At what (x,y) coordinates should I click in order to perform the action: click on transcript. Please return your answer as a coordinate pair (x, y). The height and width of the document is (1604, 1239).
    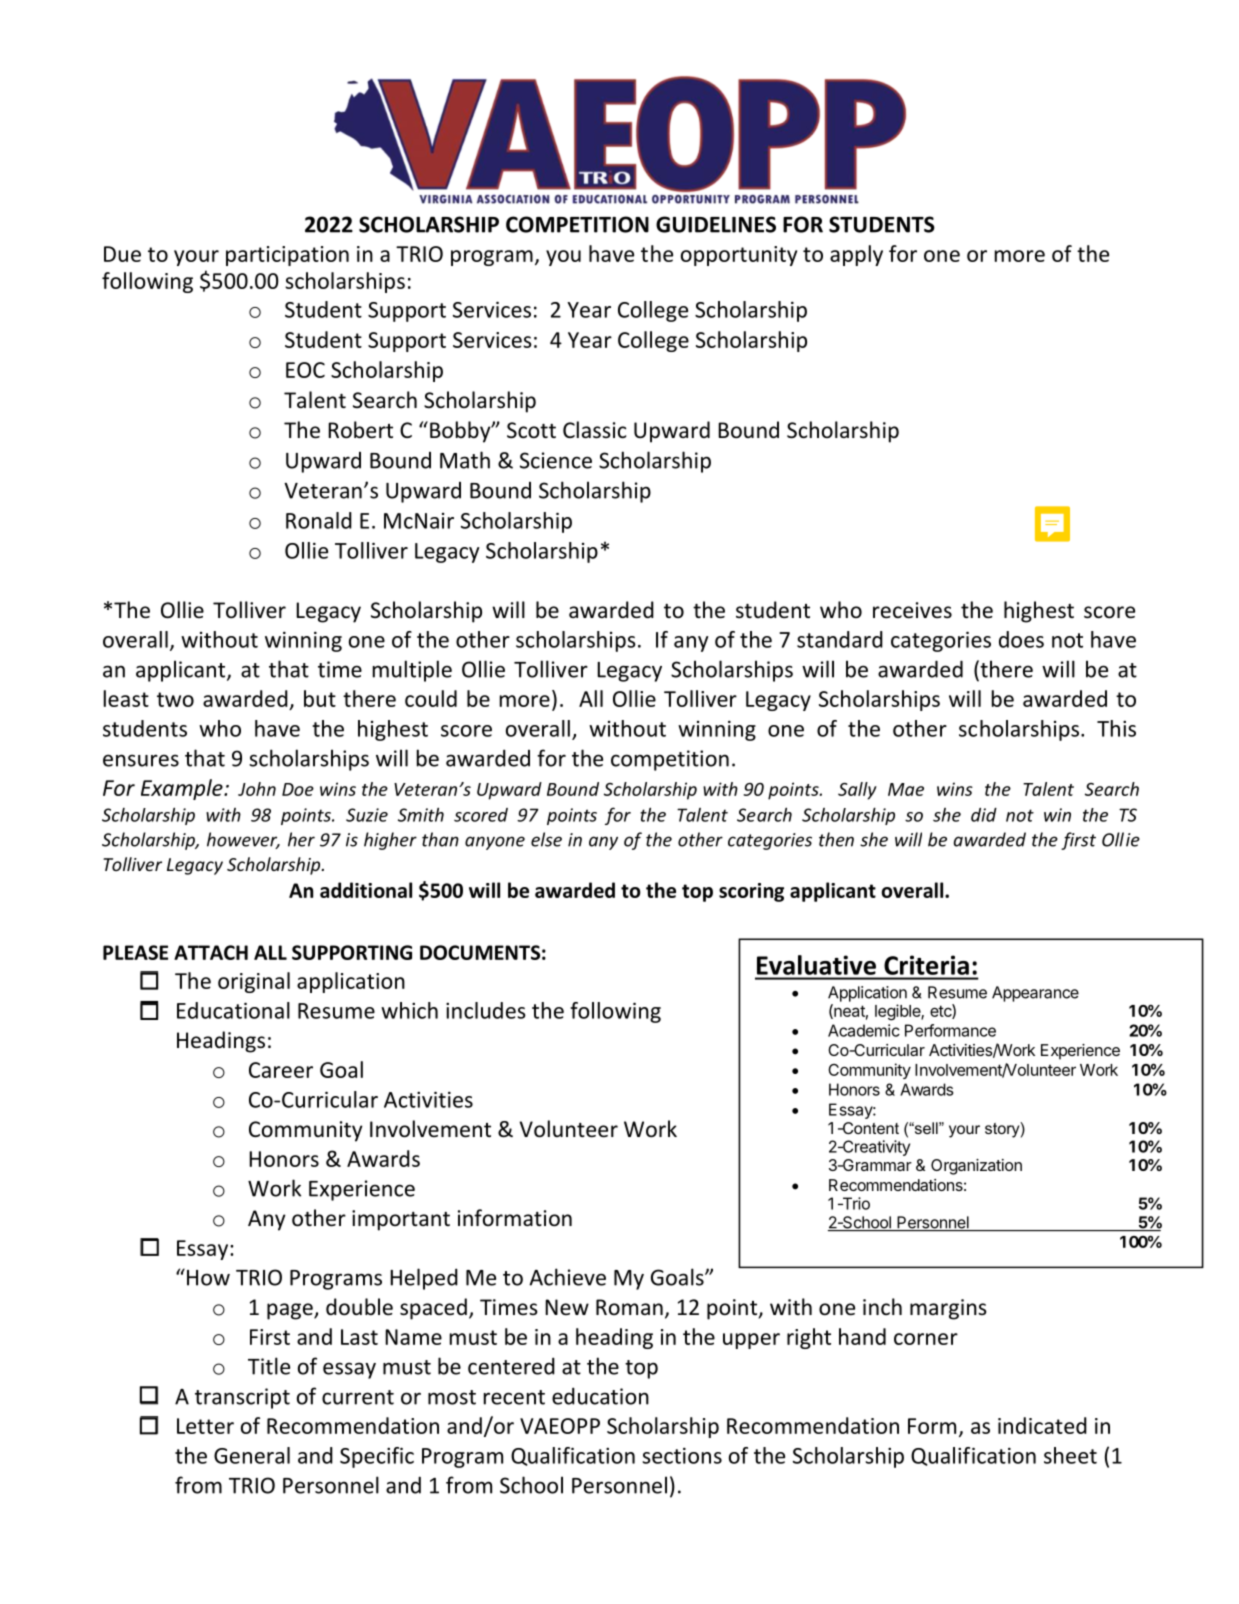
    Looking at the image, I should click on (242, 1398).
